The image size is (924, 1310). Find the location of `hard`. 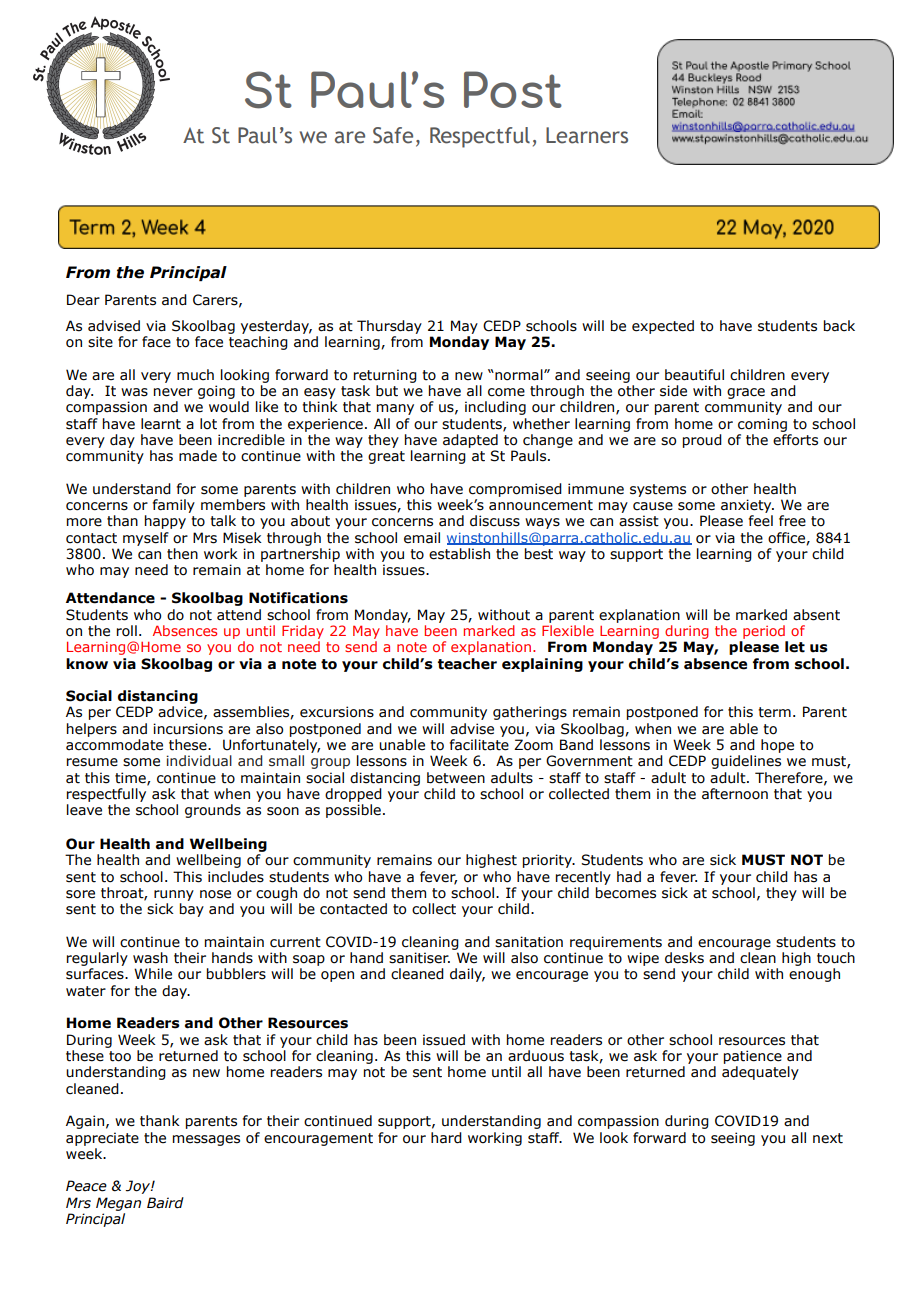

hard is located at coordinates (446, 1138).
